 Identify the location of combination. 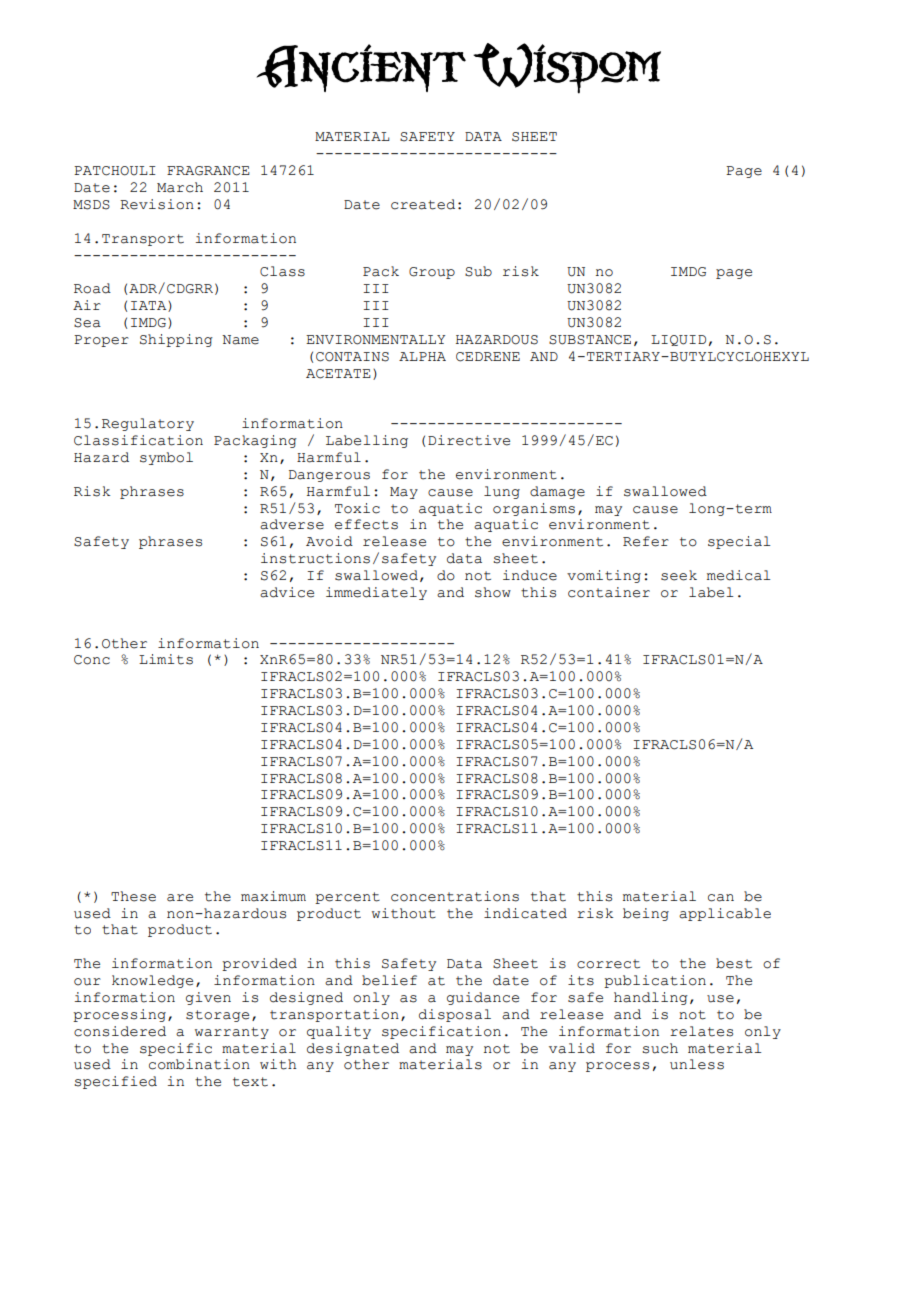
(199, 1064).
